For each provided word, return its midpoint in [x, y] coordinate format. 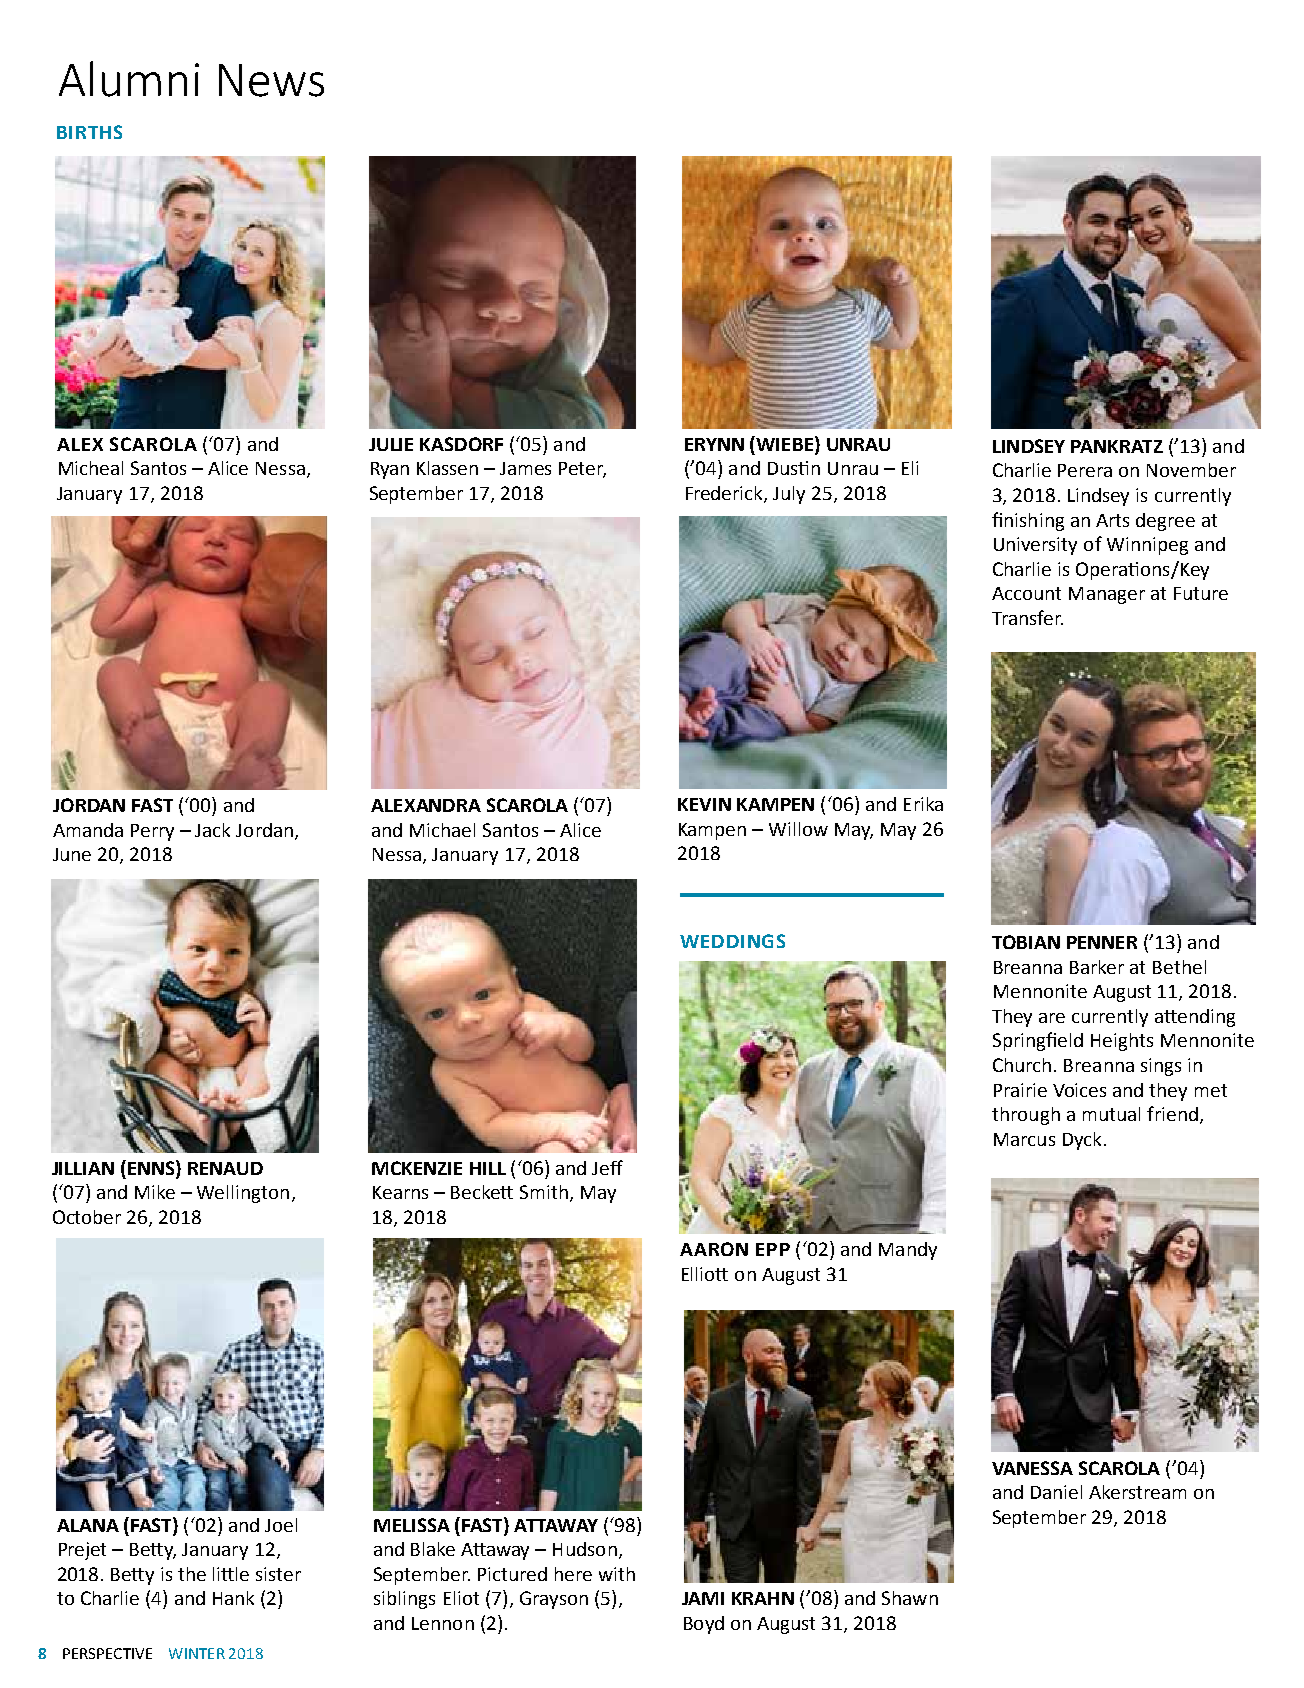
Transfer [1027, 617]
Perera [1085, 470]
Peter [582, 470]
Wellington [243, 1194]
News [271, 80]
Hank [233, 1598]
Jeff [607, 1167]
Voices [1079, 1090]
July [789, 495]
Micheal [91, 468]
